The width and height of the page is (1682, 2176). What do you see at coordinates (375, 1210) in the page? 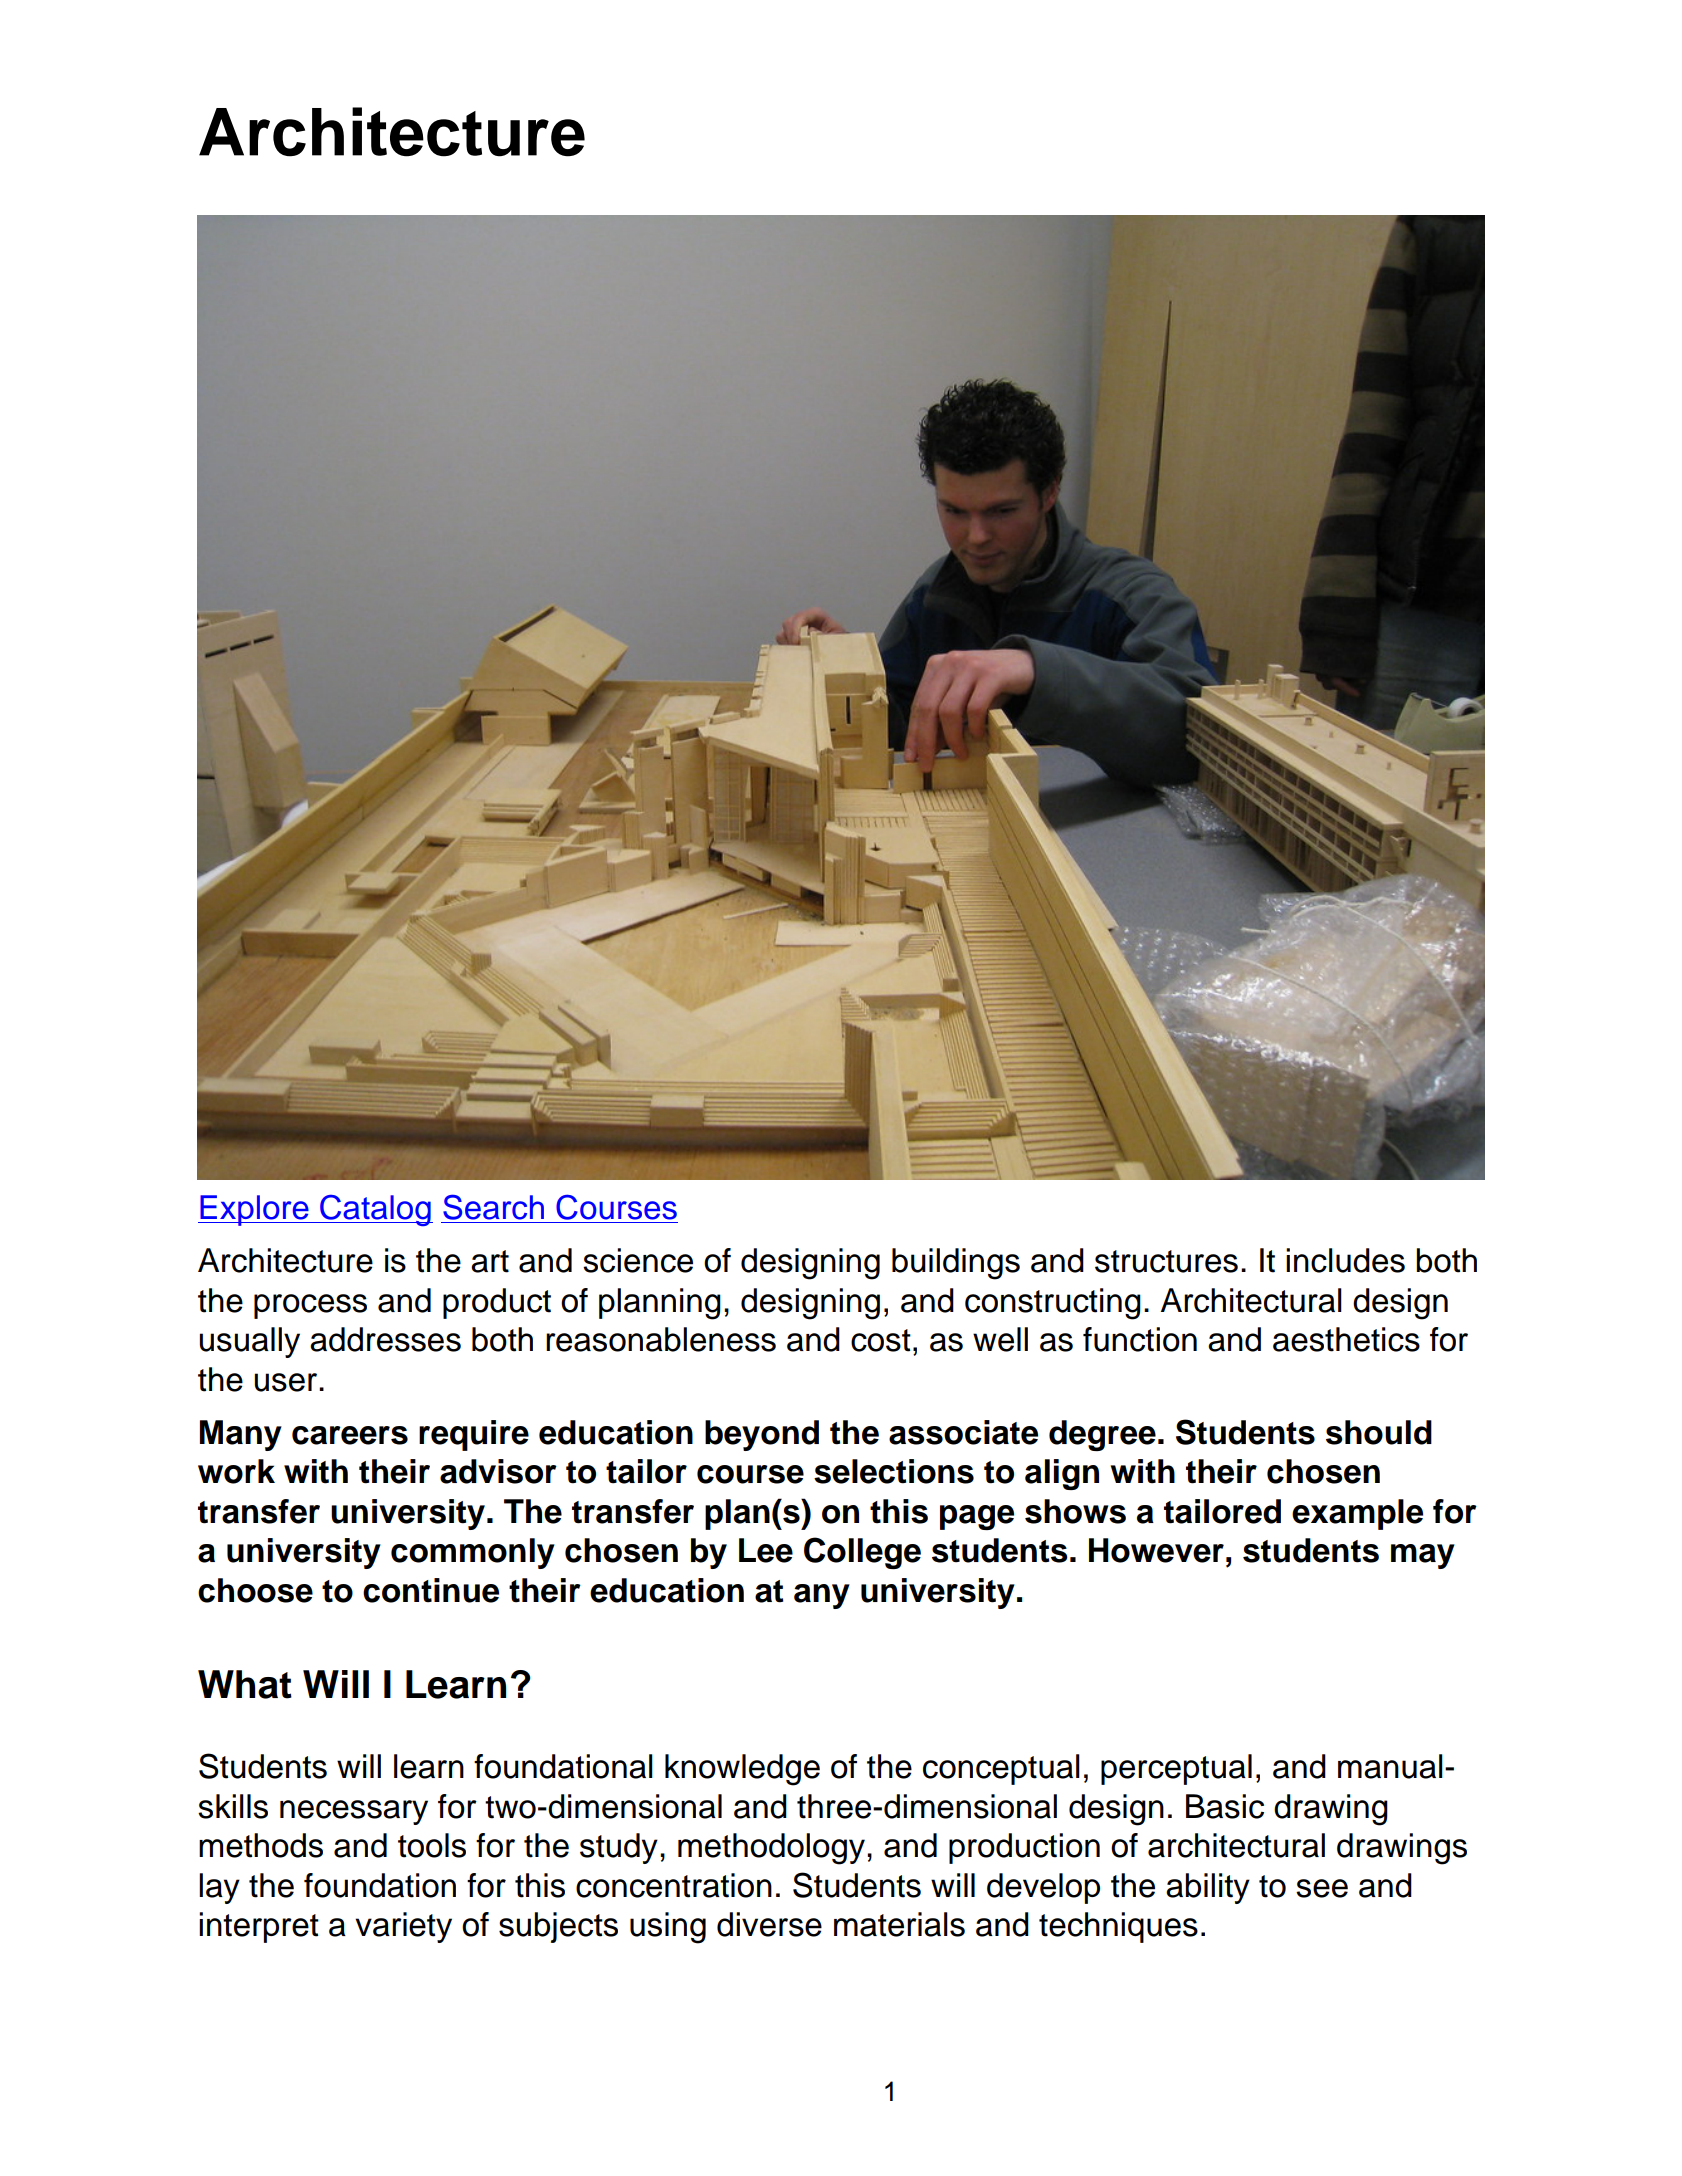
I see `Catalog` at bounding box center [375, 1210].
